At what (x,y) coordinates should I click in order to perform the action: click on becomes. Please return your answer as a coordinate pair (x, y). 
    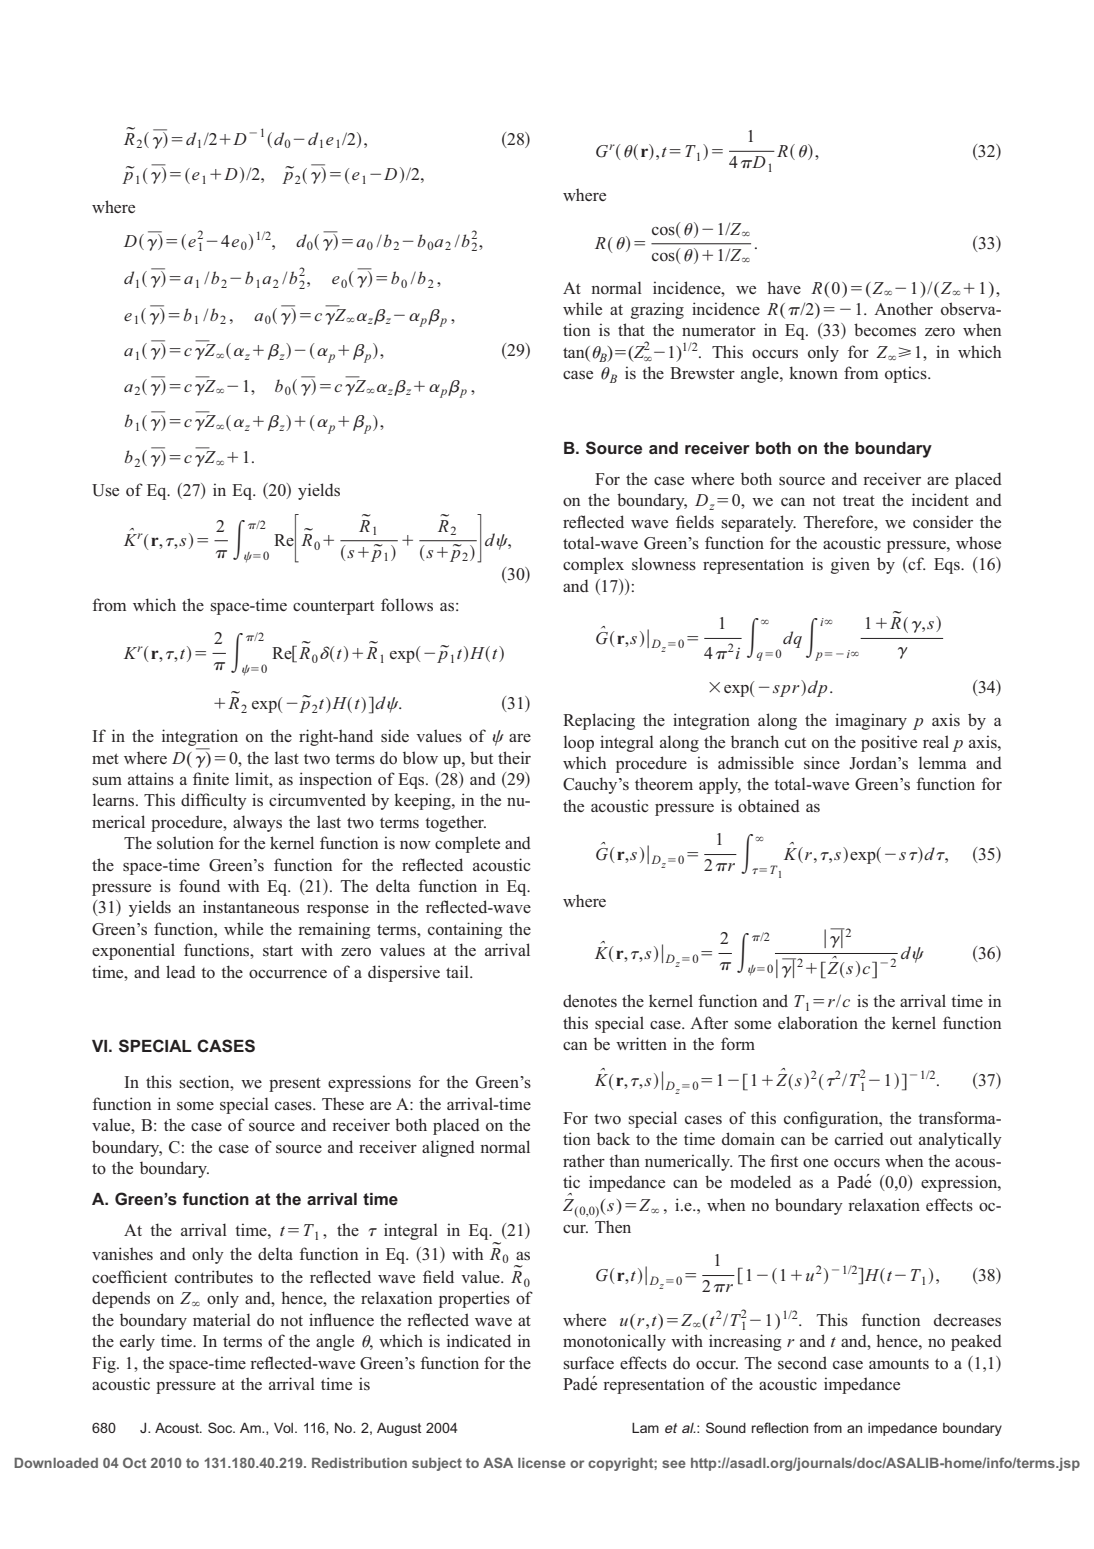
    Looking at the image, I should click on (885, 330).
